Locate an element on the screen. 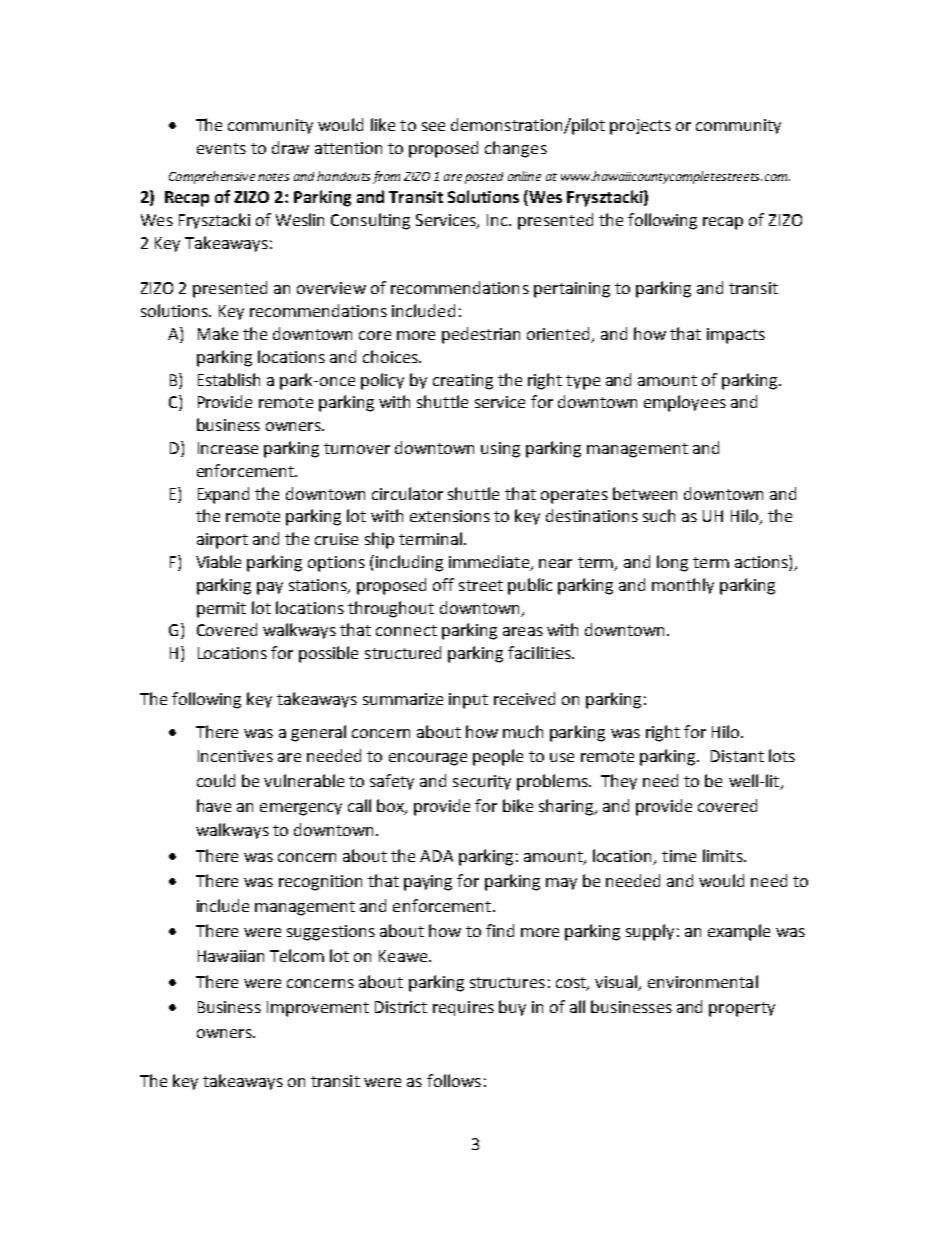  using is located at coordinates (500, 450).
